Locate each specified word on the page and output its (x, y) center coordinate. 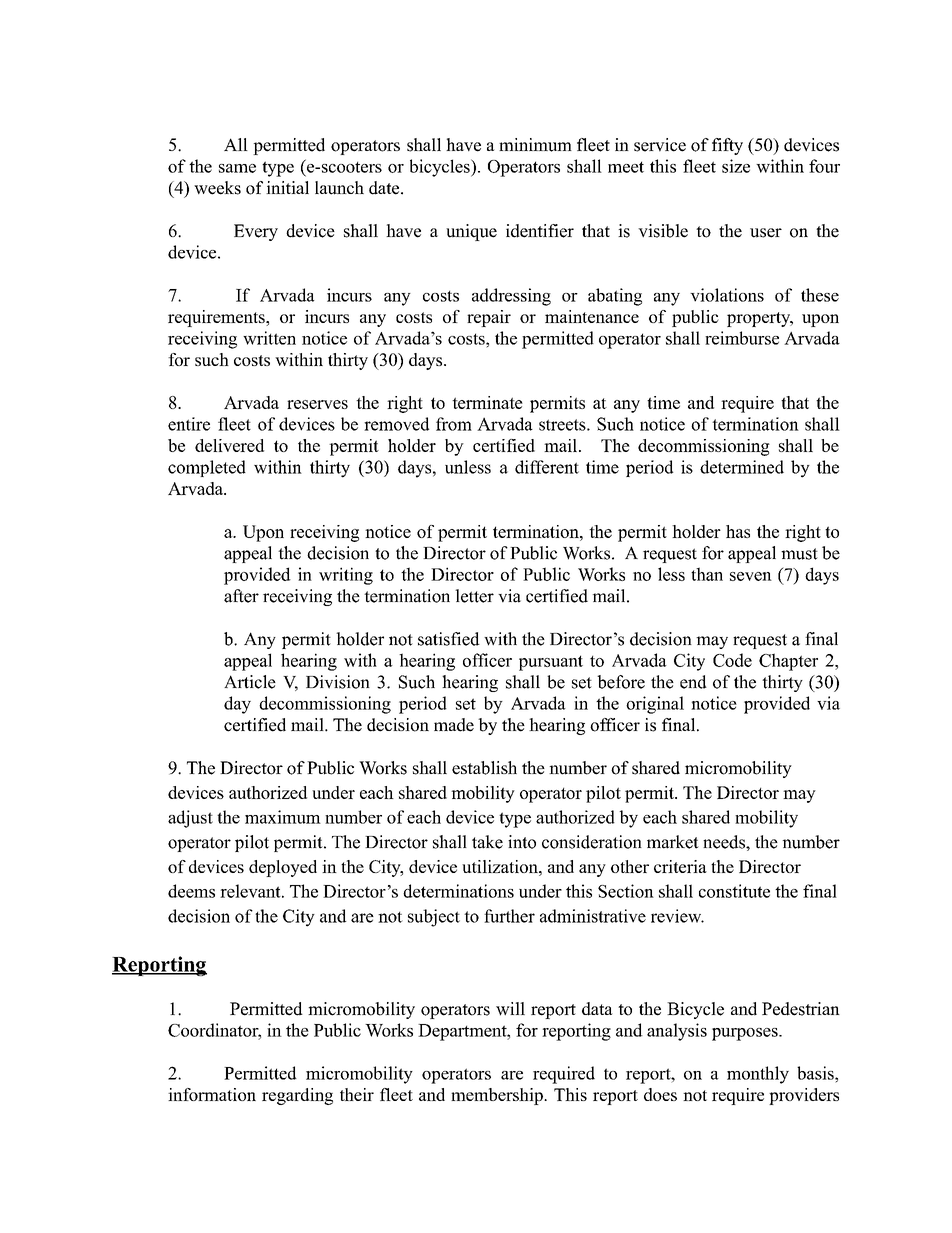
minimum (535, 145)
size (736, 166)
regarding (297, 1096)
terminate (487, 402)
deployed (283, 868)
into (522, 842)
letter (474, 596)
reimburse (742, 338)
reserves (317, 404)
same (237, 168)
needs (725, 842)
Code (732, 660)
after (241, 596)
